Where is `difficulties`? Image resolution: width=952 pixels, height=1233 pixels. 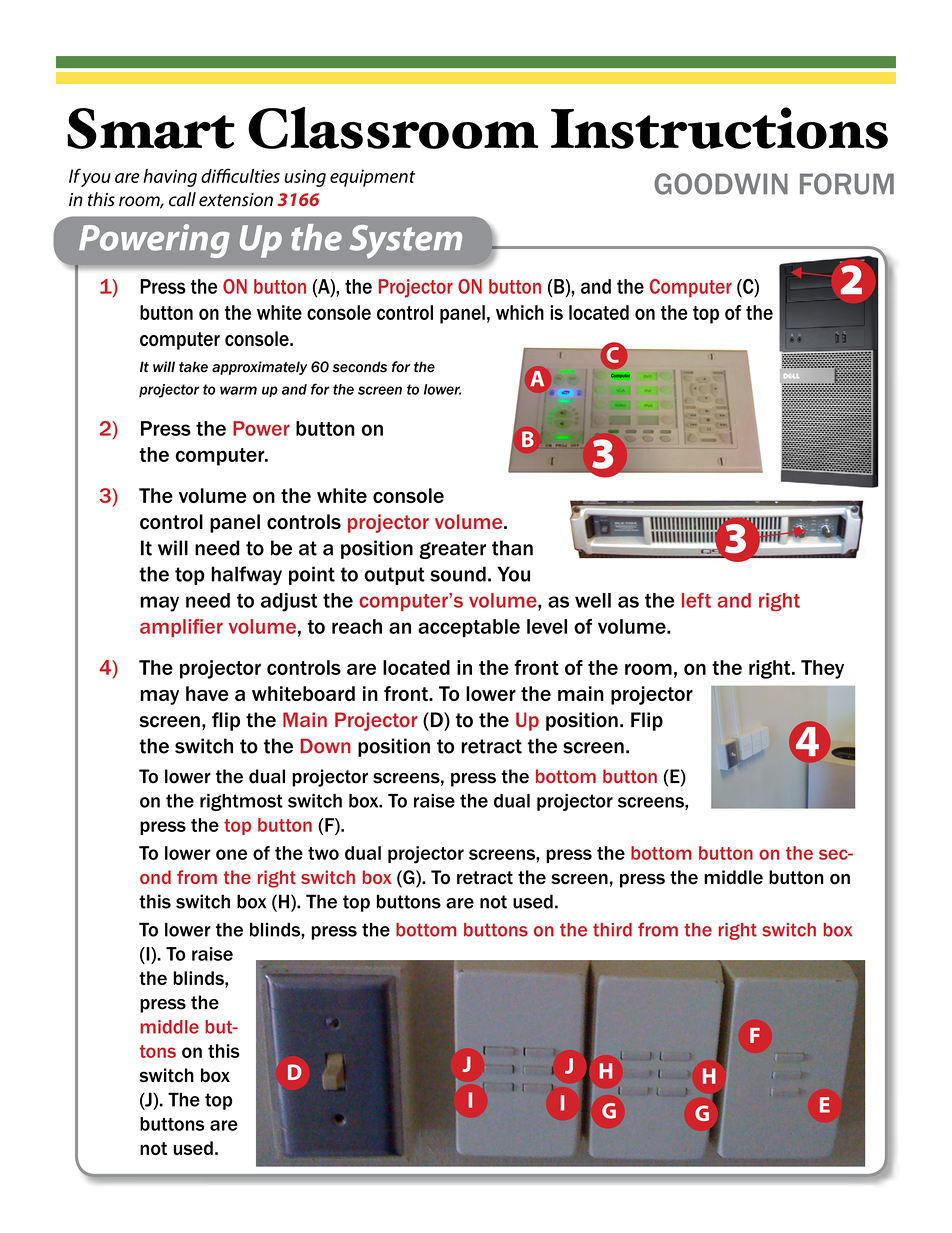
difficulties is located at coordinates (240, 175).
